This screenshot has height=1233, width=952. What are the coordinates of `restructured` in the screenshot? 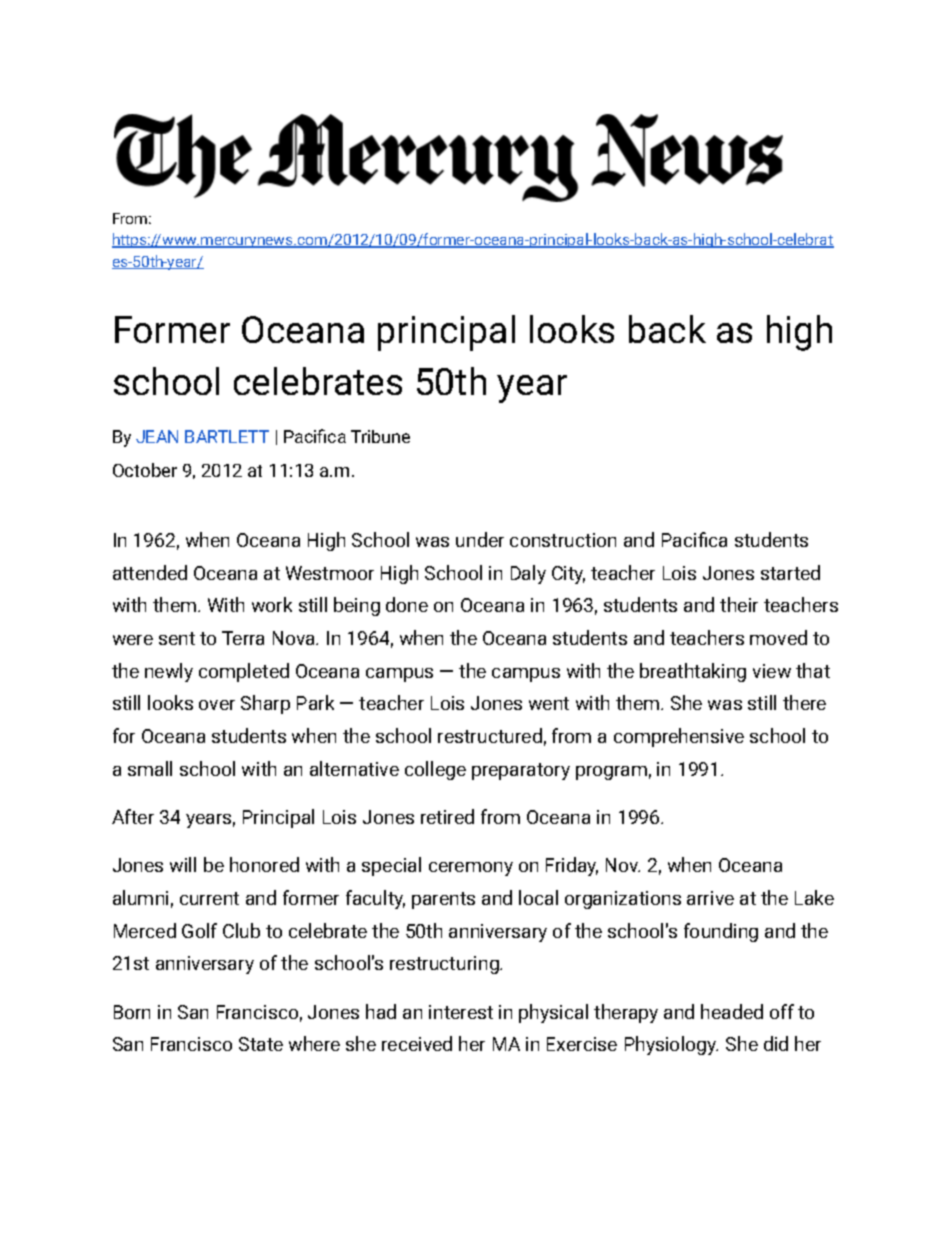 It's located at (490, 735).
